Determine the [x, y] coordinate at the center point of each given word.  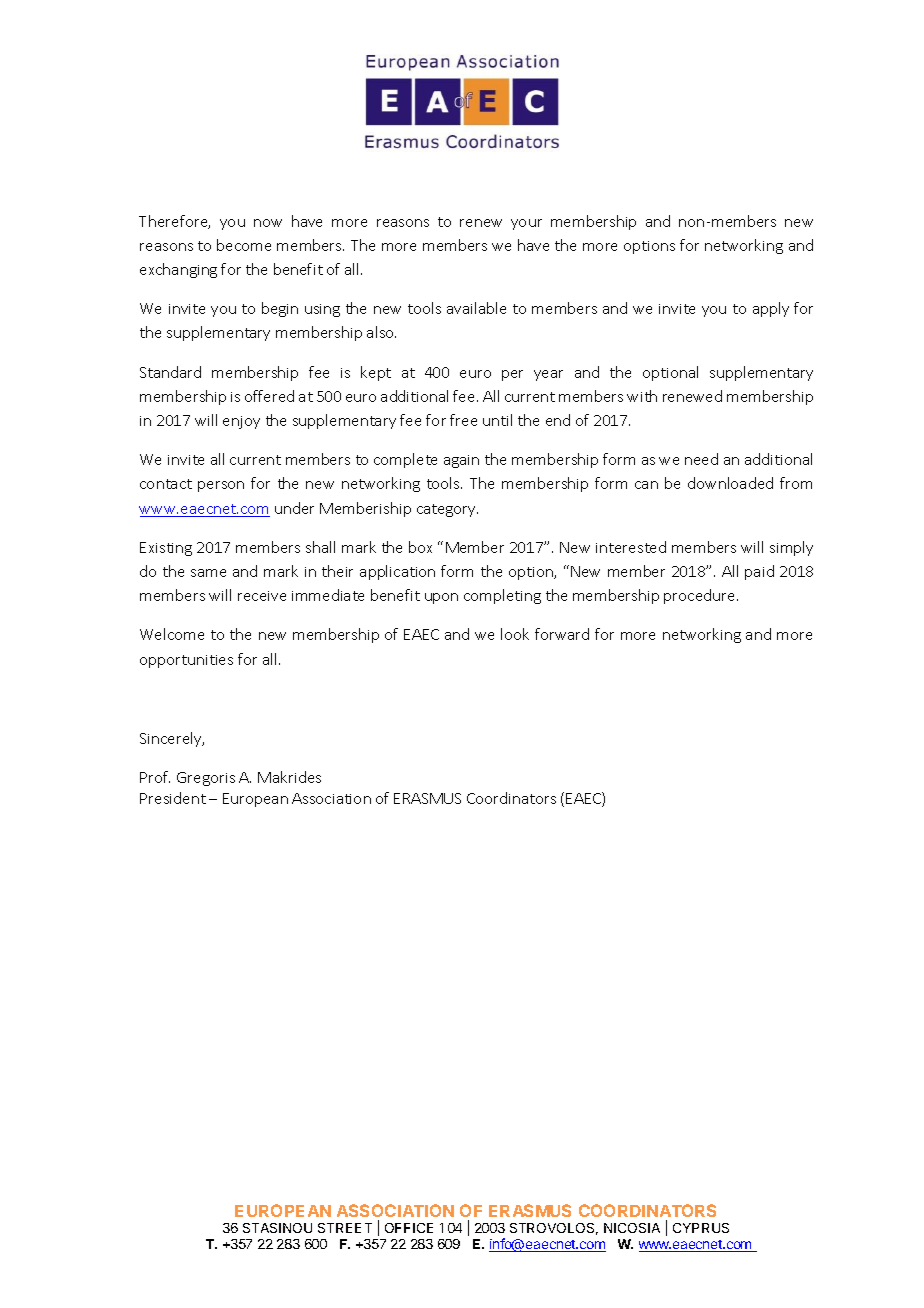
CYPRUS [701, 1228]
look [515, 634]
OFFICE [409, 1228]
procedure [701, 596]
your [526, 224]
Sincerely [172, 739]
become [244, 245]
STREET [345, 1228]
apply [771, 309]
